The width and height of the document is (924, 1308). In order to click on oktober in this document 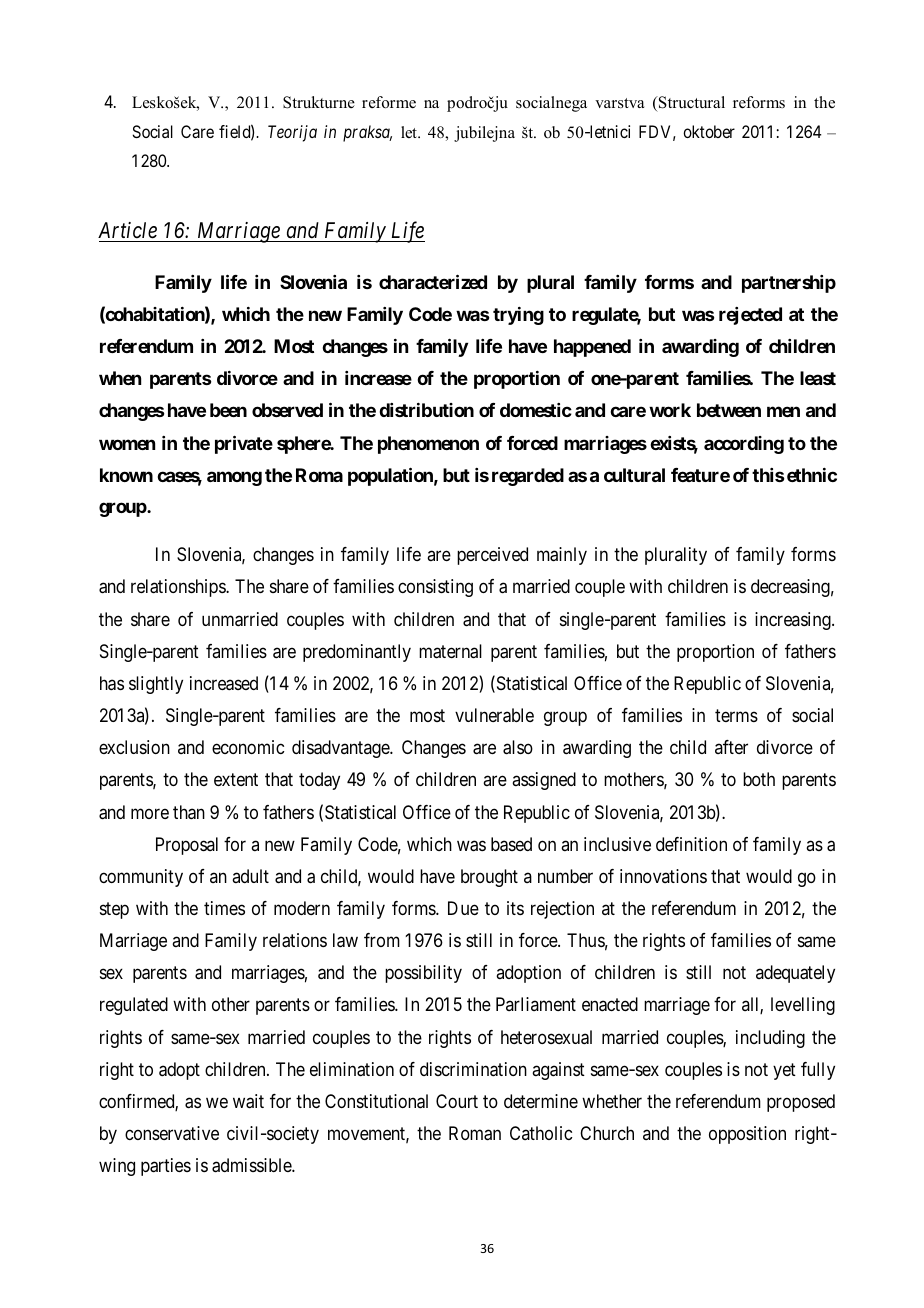, I will do `click(709, 131)`.
